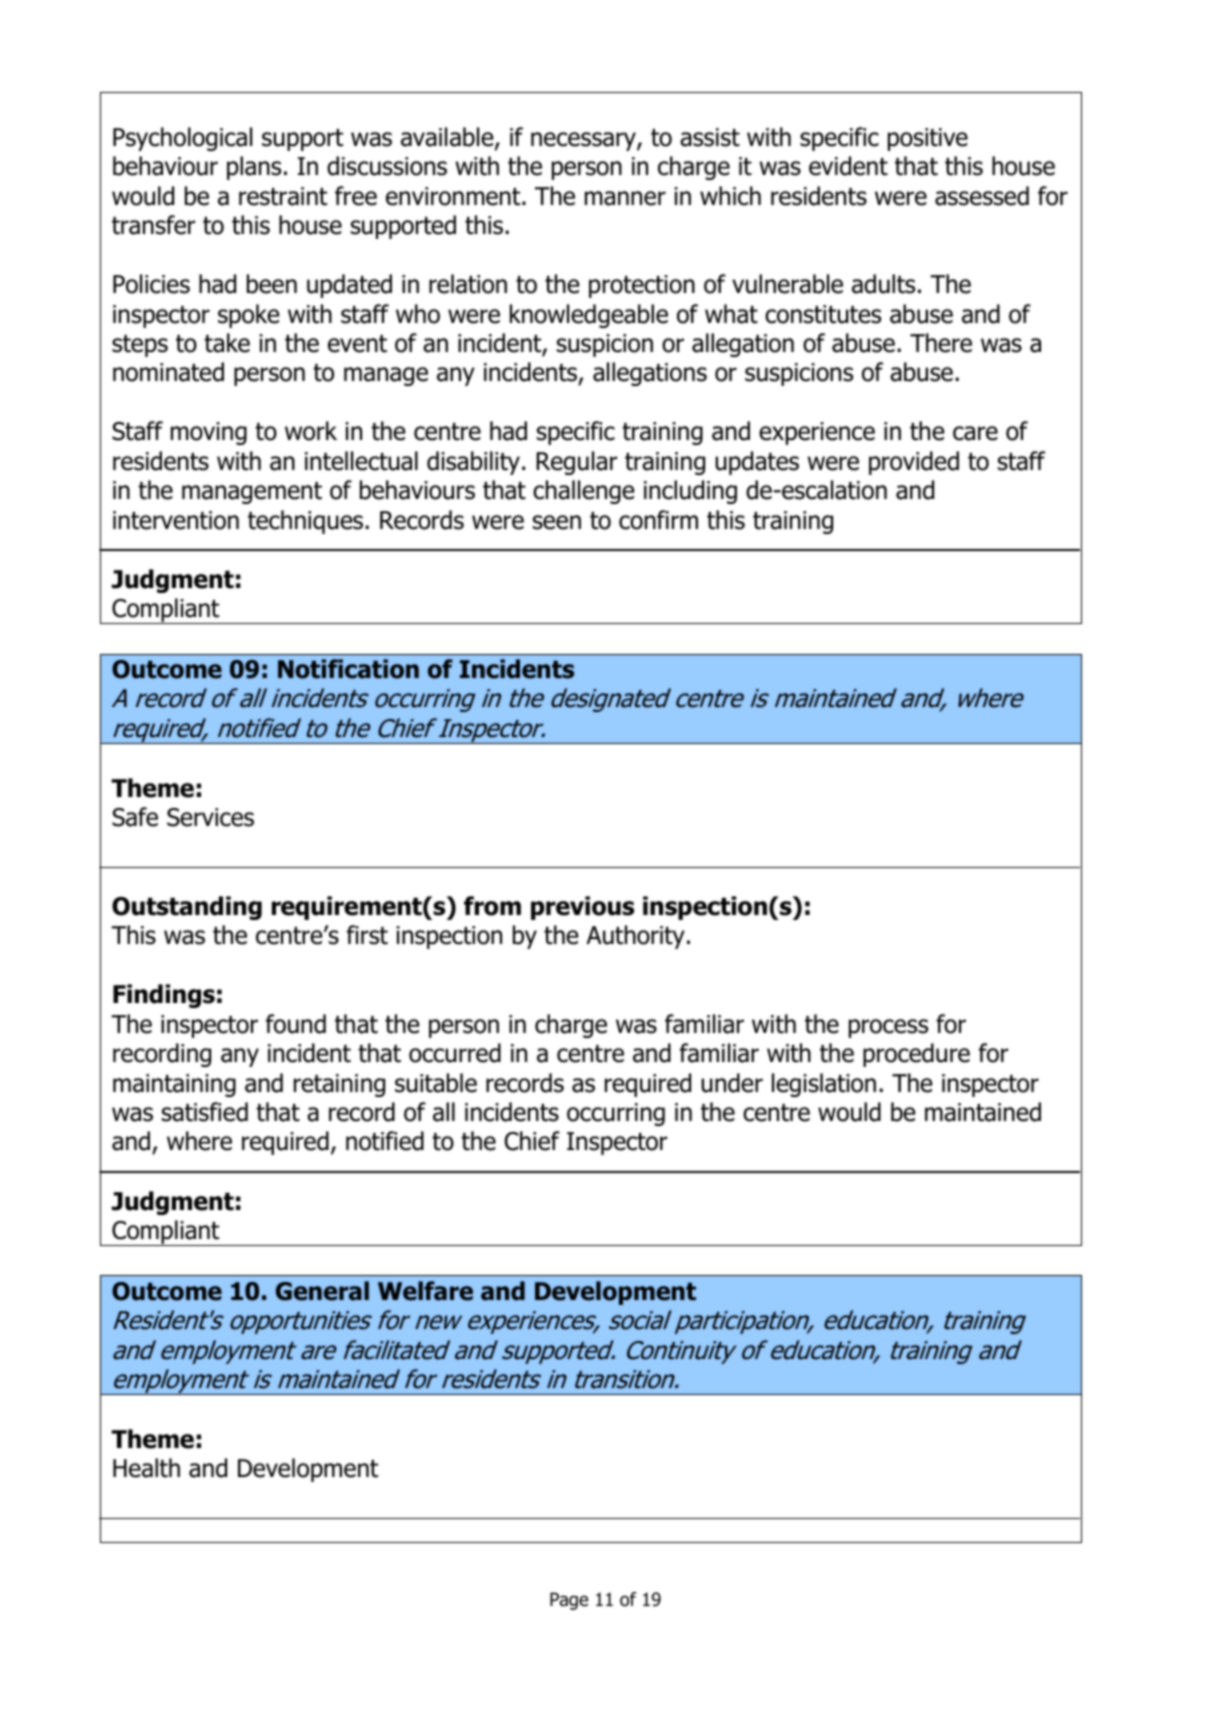  I want to click on previous, so click(582, 908).
